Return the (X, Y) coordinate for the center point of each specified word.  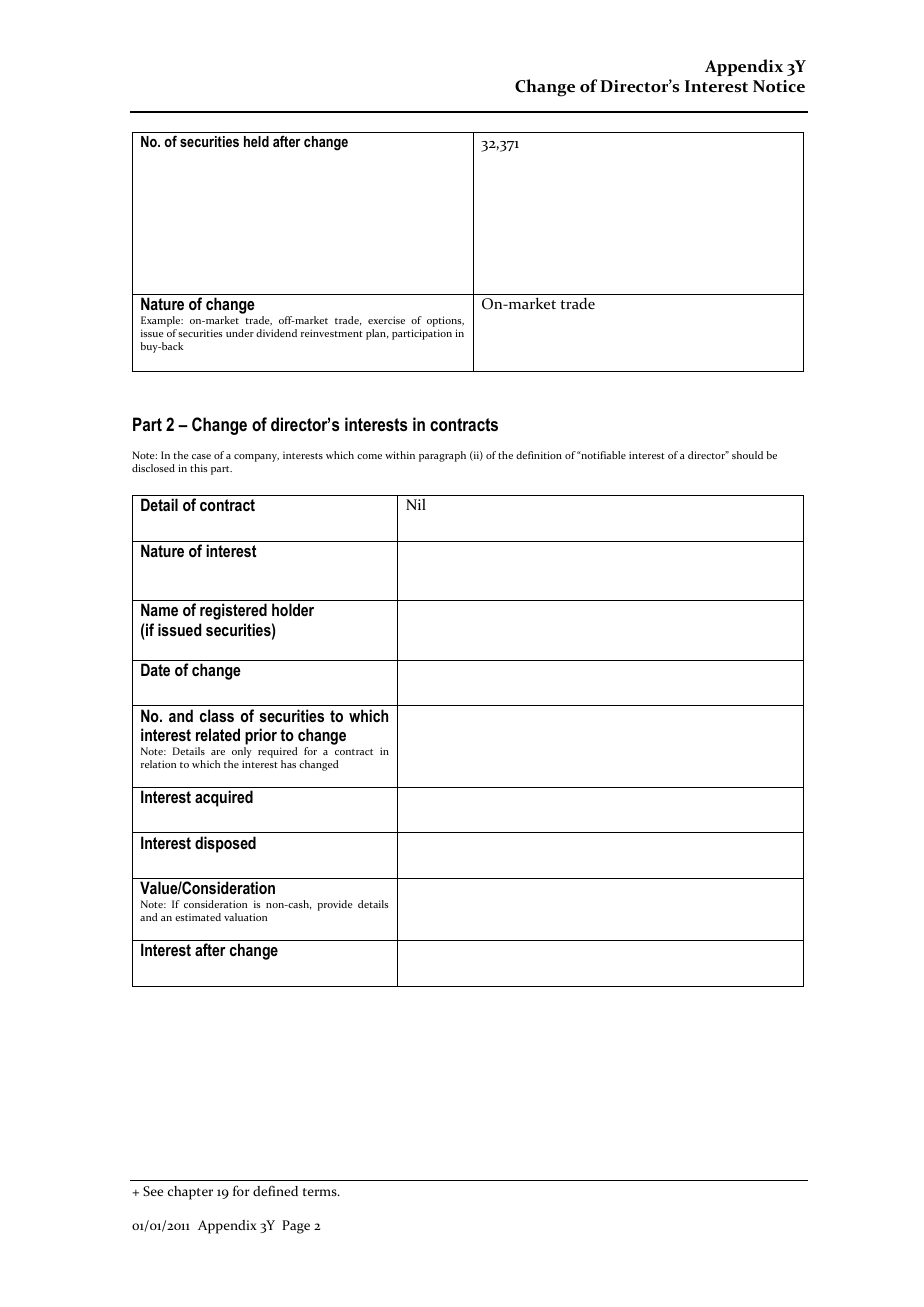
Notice (779, 86)
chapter (190, 1193)
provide (335, 905)
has (288, 764)
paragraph (442, 456)
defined (275, 1190)
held (256, 141)
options (445, 321)
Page (296, 1227)
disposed (225, 844)
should (747, 455)
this (199, 468)
